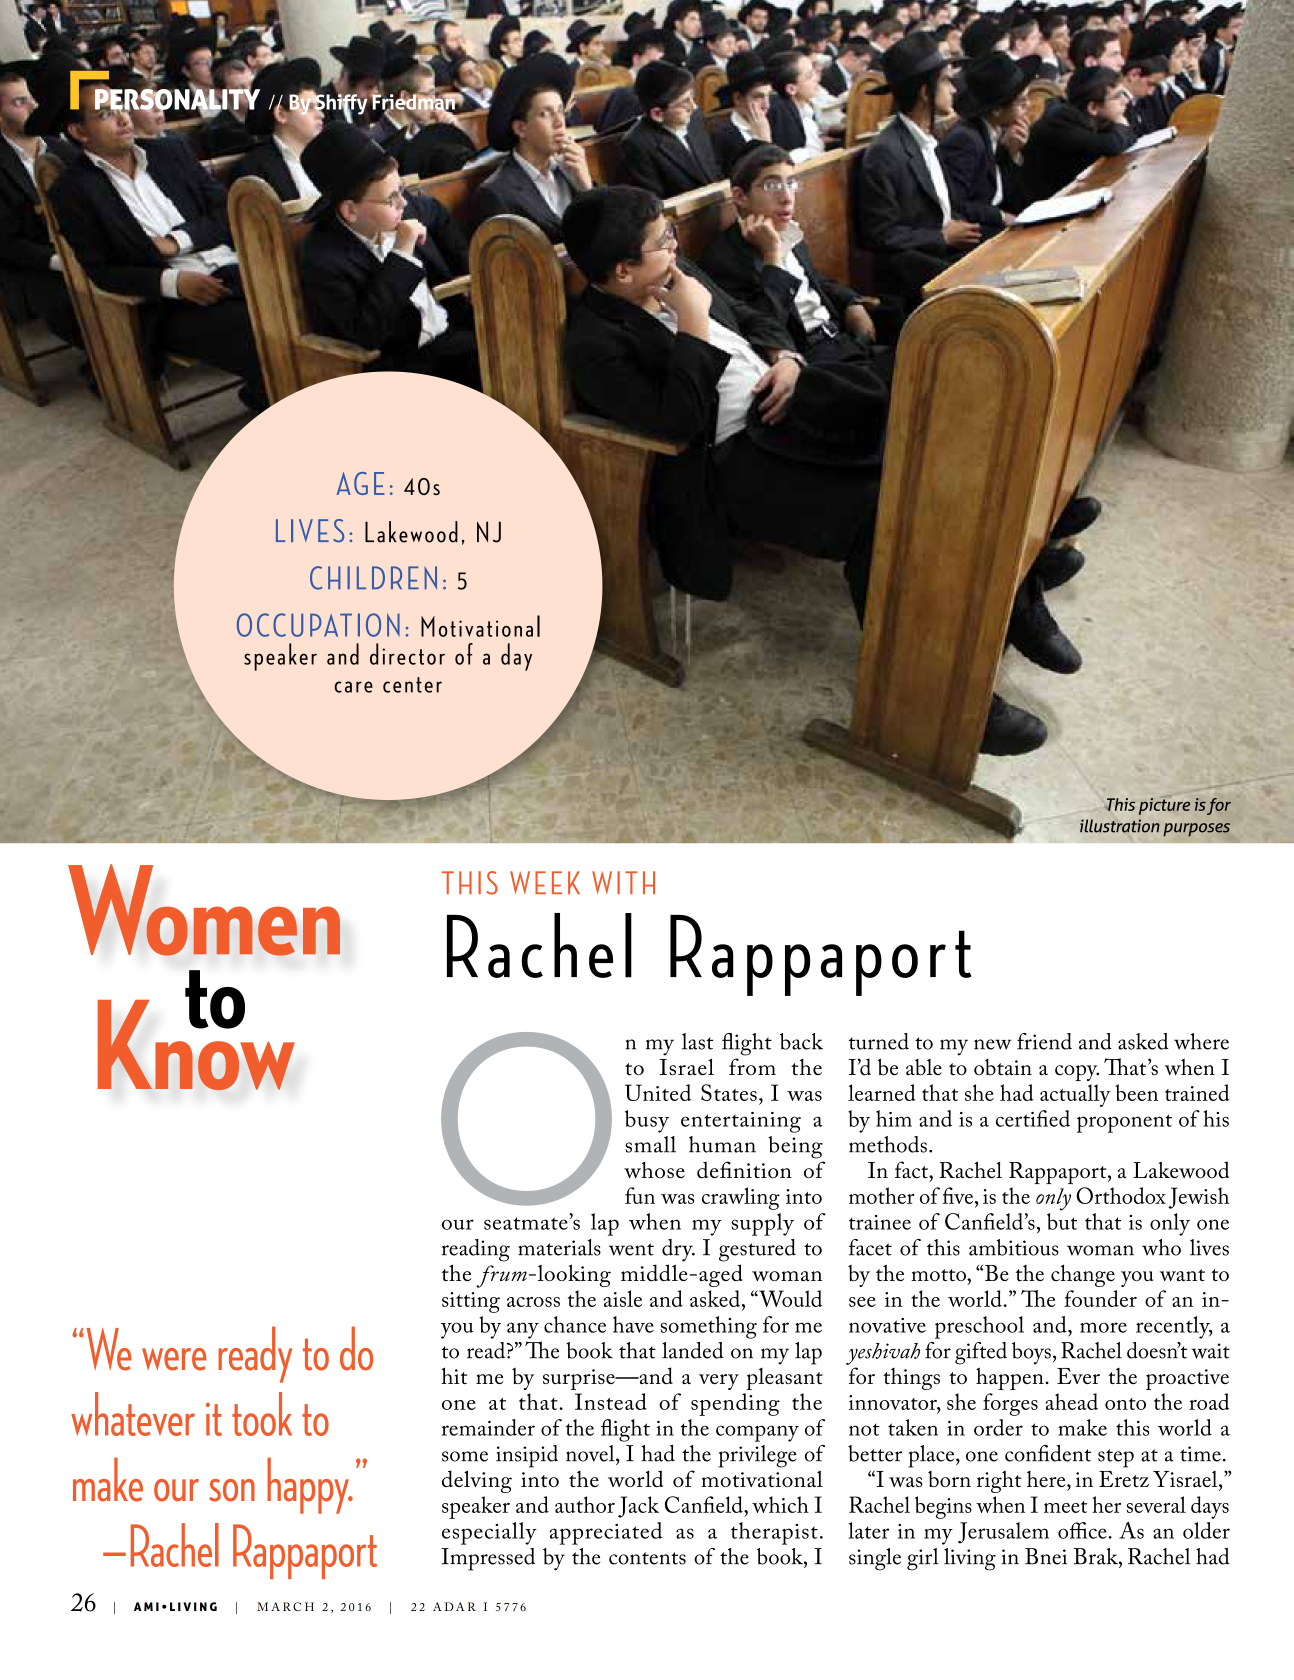 Image resolution: width=1294 pixels, height=1680 pixels. Describe the element at coordinates (1120, 826) in the screenshot. I see `illustration` at that location.
